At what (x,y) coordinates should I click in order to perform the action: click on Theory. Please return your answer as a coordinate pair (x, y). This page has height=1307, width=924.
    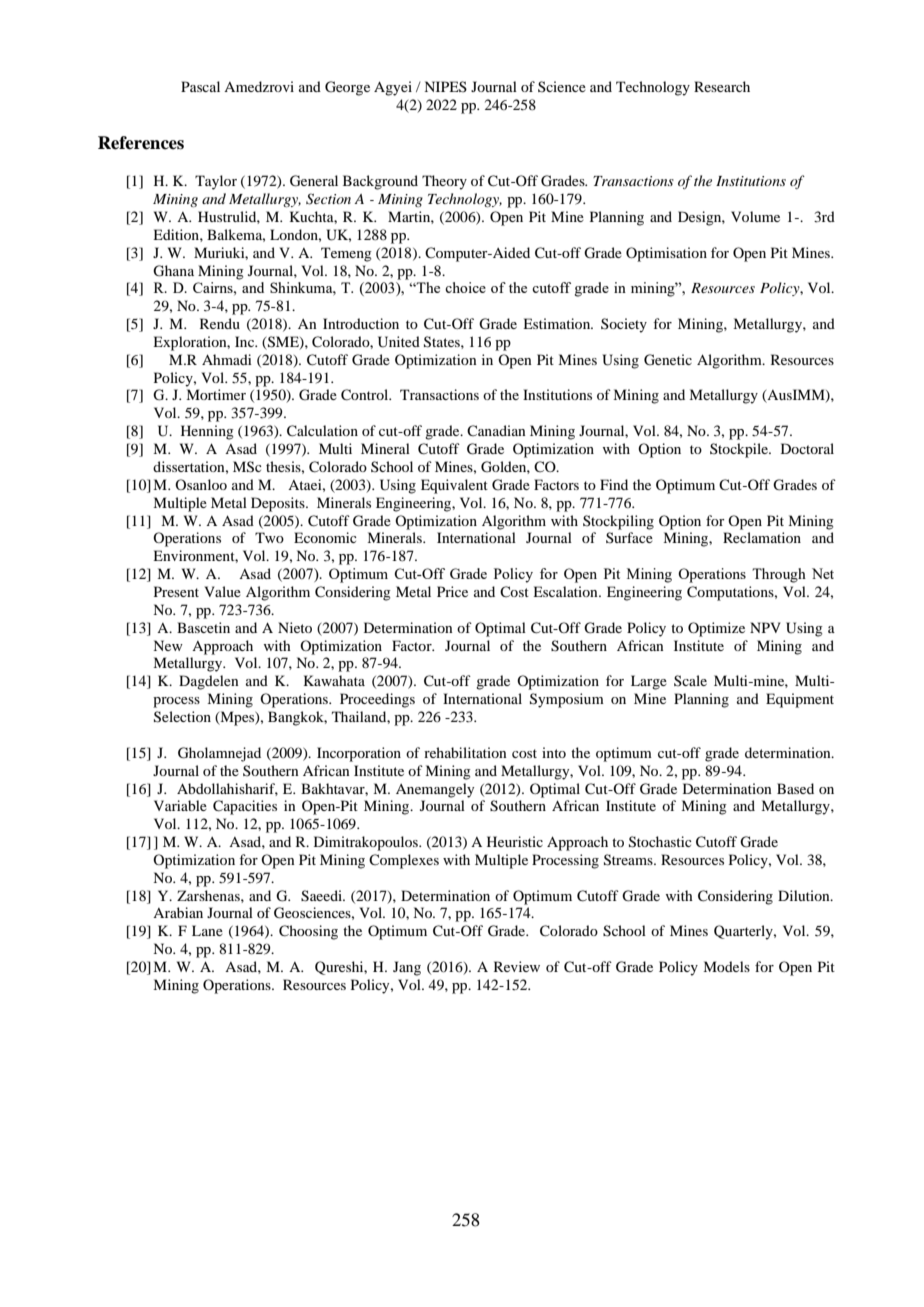
    Looking at the image, I should click on (444, 182).
